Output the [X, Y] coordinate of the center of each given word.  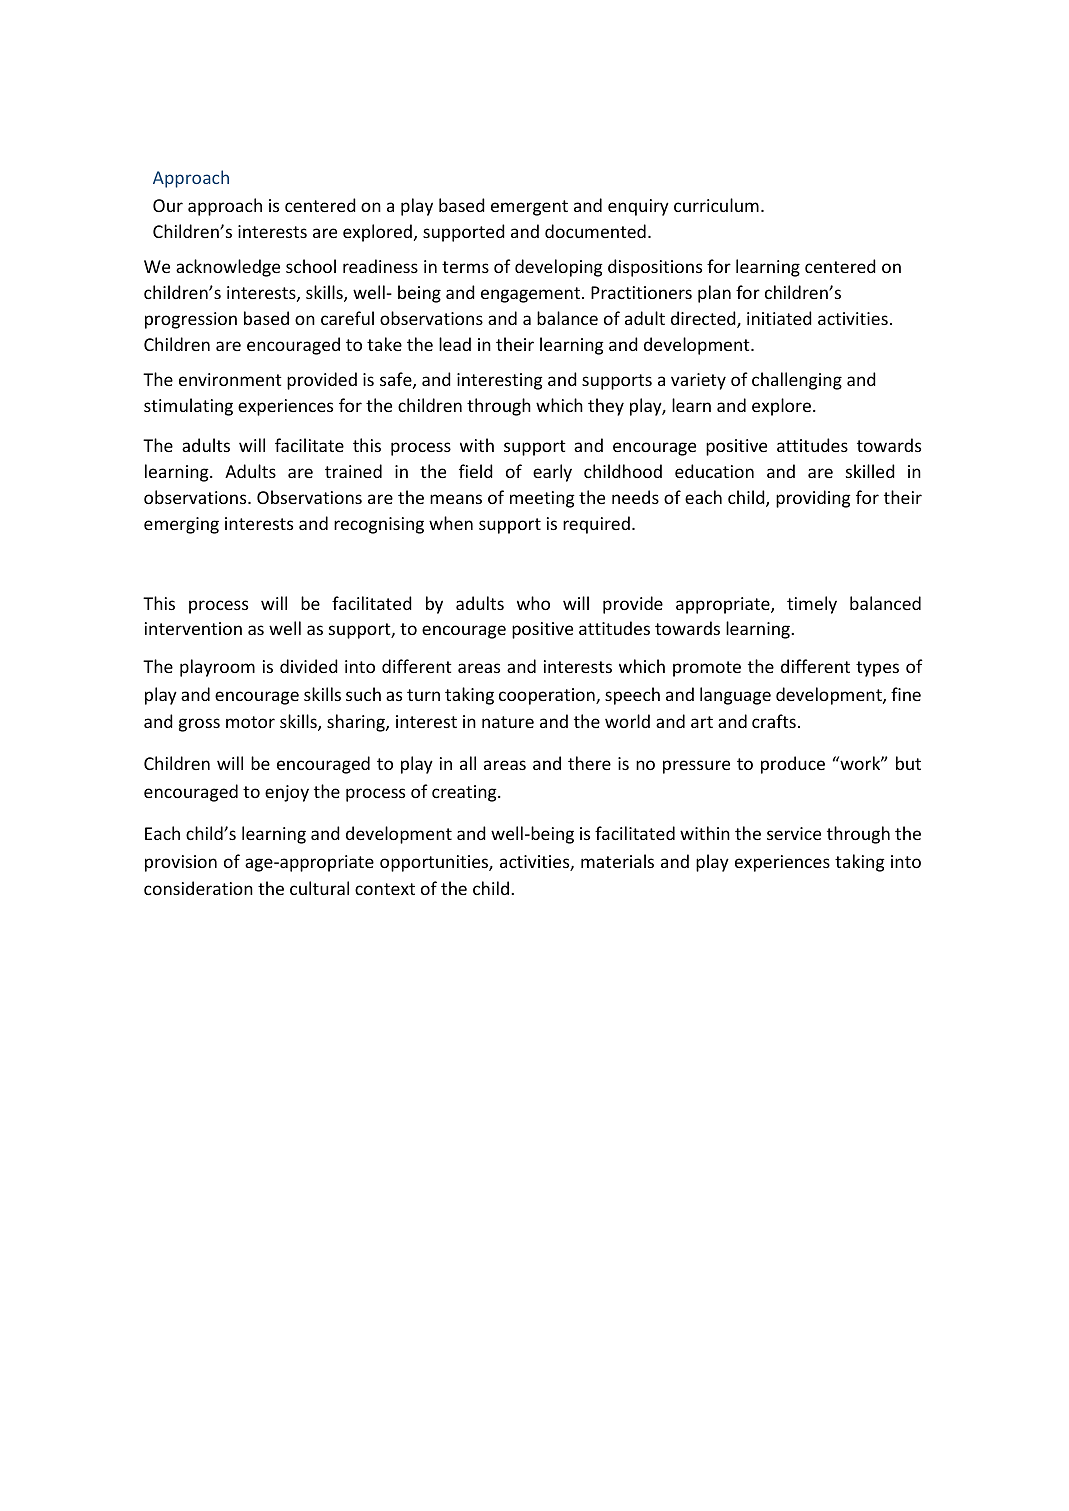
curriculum [716, 205]
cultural [319, 888]
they [606, 407]
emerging [181, 525]
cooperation [548, 696]
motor [250, 722]
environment [230, 379]
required [596, 525]
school [311, 266]
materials [617, 861]
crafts [774, 721]
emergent [529, 208]
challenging [797, 381]
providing [813, 499]
